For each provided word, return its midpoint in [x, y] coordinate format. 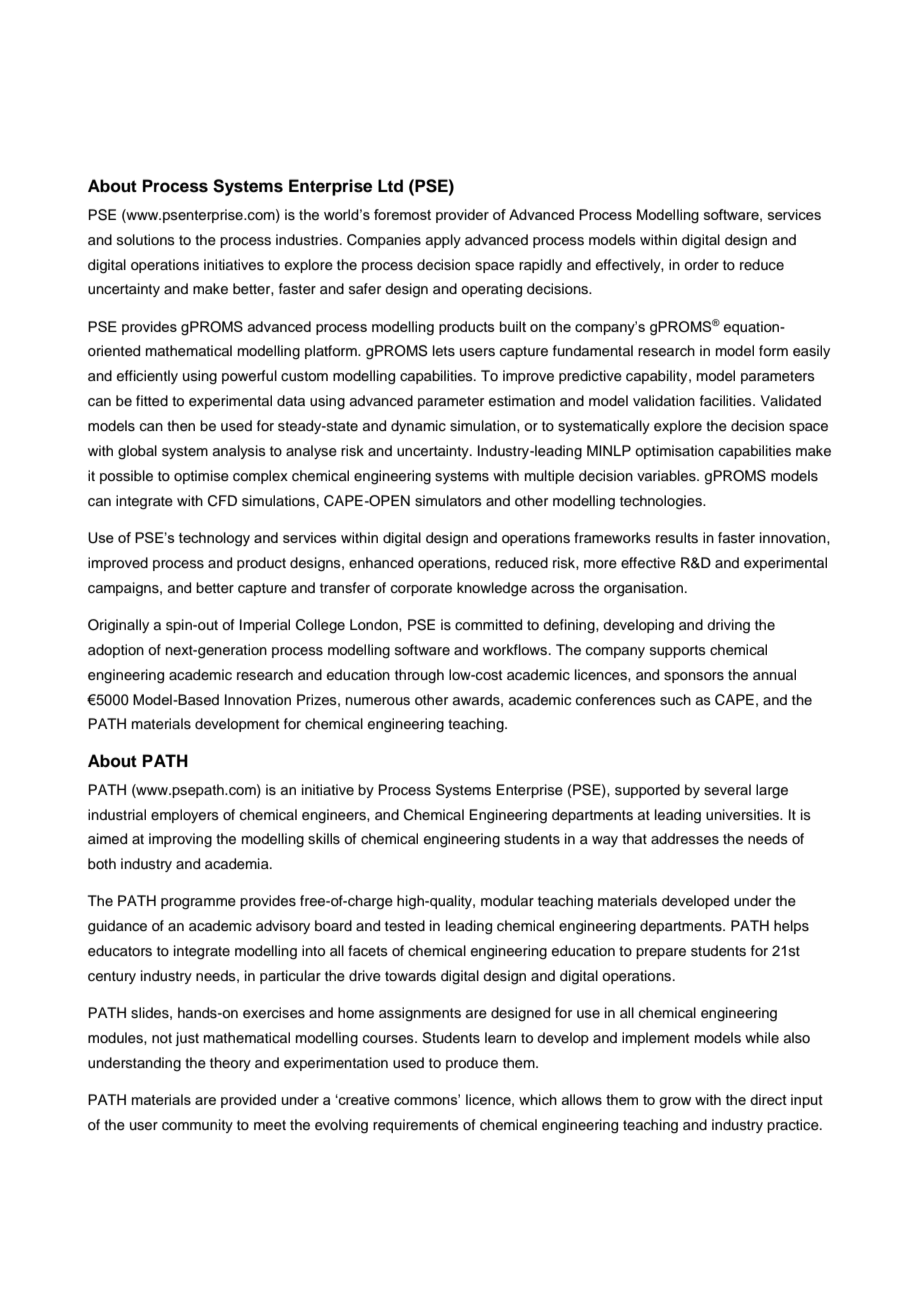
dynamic [418, 427]
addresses [685, 839]
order [701, 265]
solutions [146, 239]
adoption [116, 651]
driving [728, 626]
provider [462, 216]
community [197, 1126]
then [181, 426]
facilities [727, 401]
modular [507, 901]
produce [472, 1064]
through [419, 676]
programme [198, 904]
